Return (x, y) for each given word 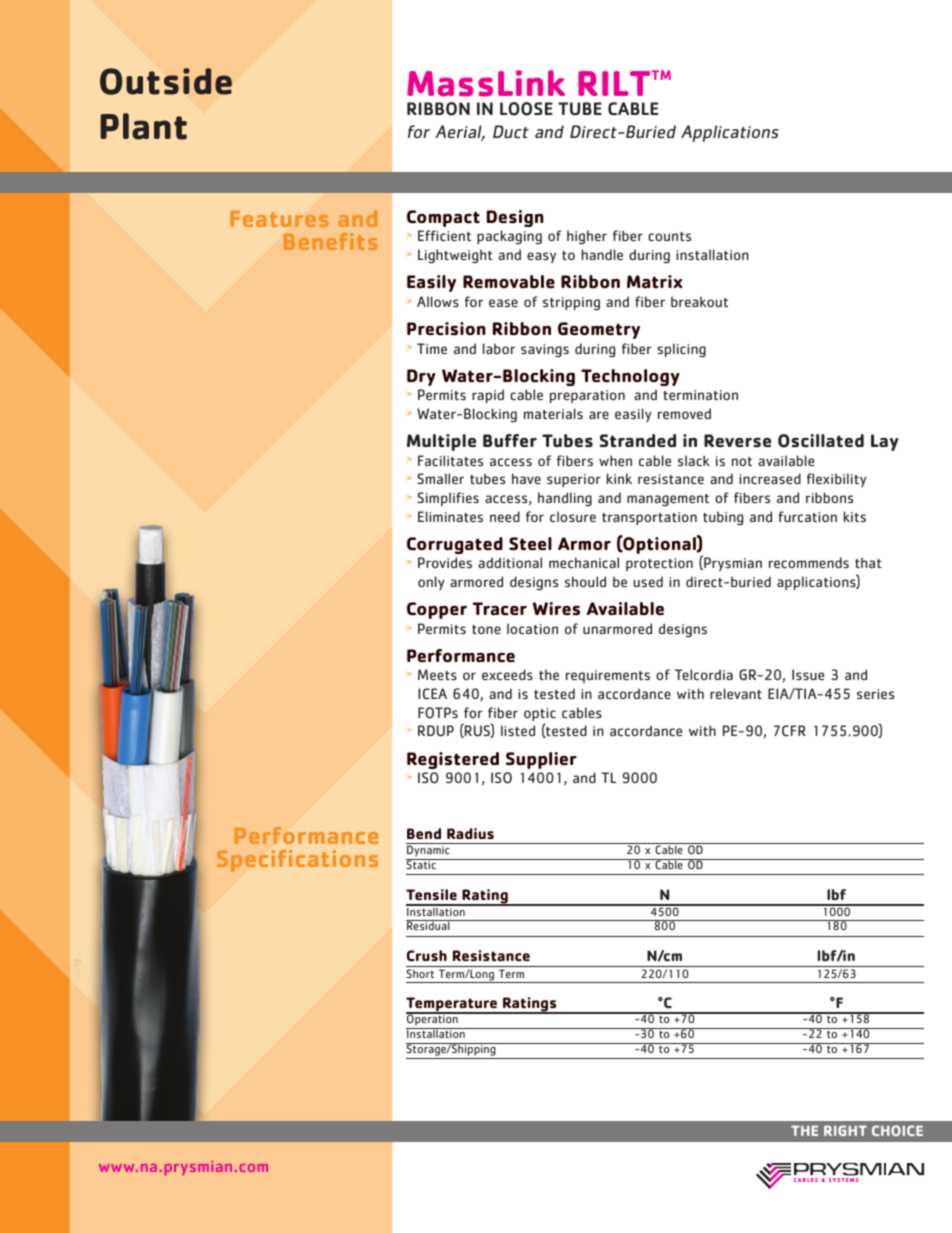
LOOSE (526, 109)
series (875, 694)
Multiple (441, 442)
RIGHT (845, 1130)
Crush (427, 955)
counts (669, 236)
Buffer (510, 441)
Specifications (297, 861)
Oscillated (821, 441)
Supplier (541, 760)
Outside (166, 81)
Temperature (453, 1005)
